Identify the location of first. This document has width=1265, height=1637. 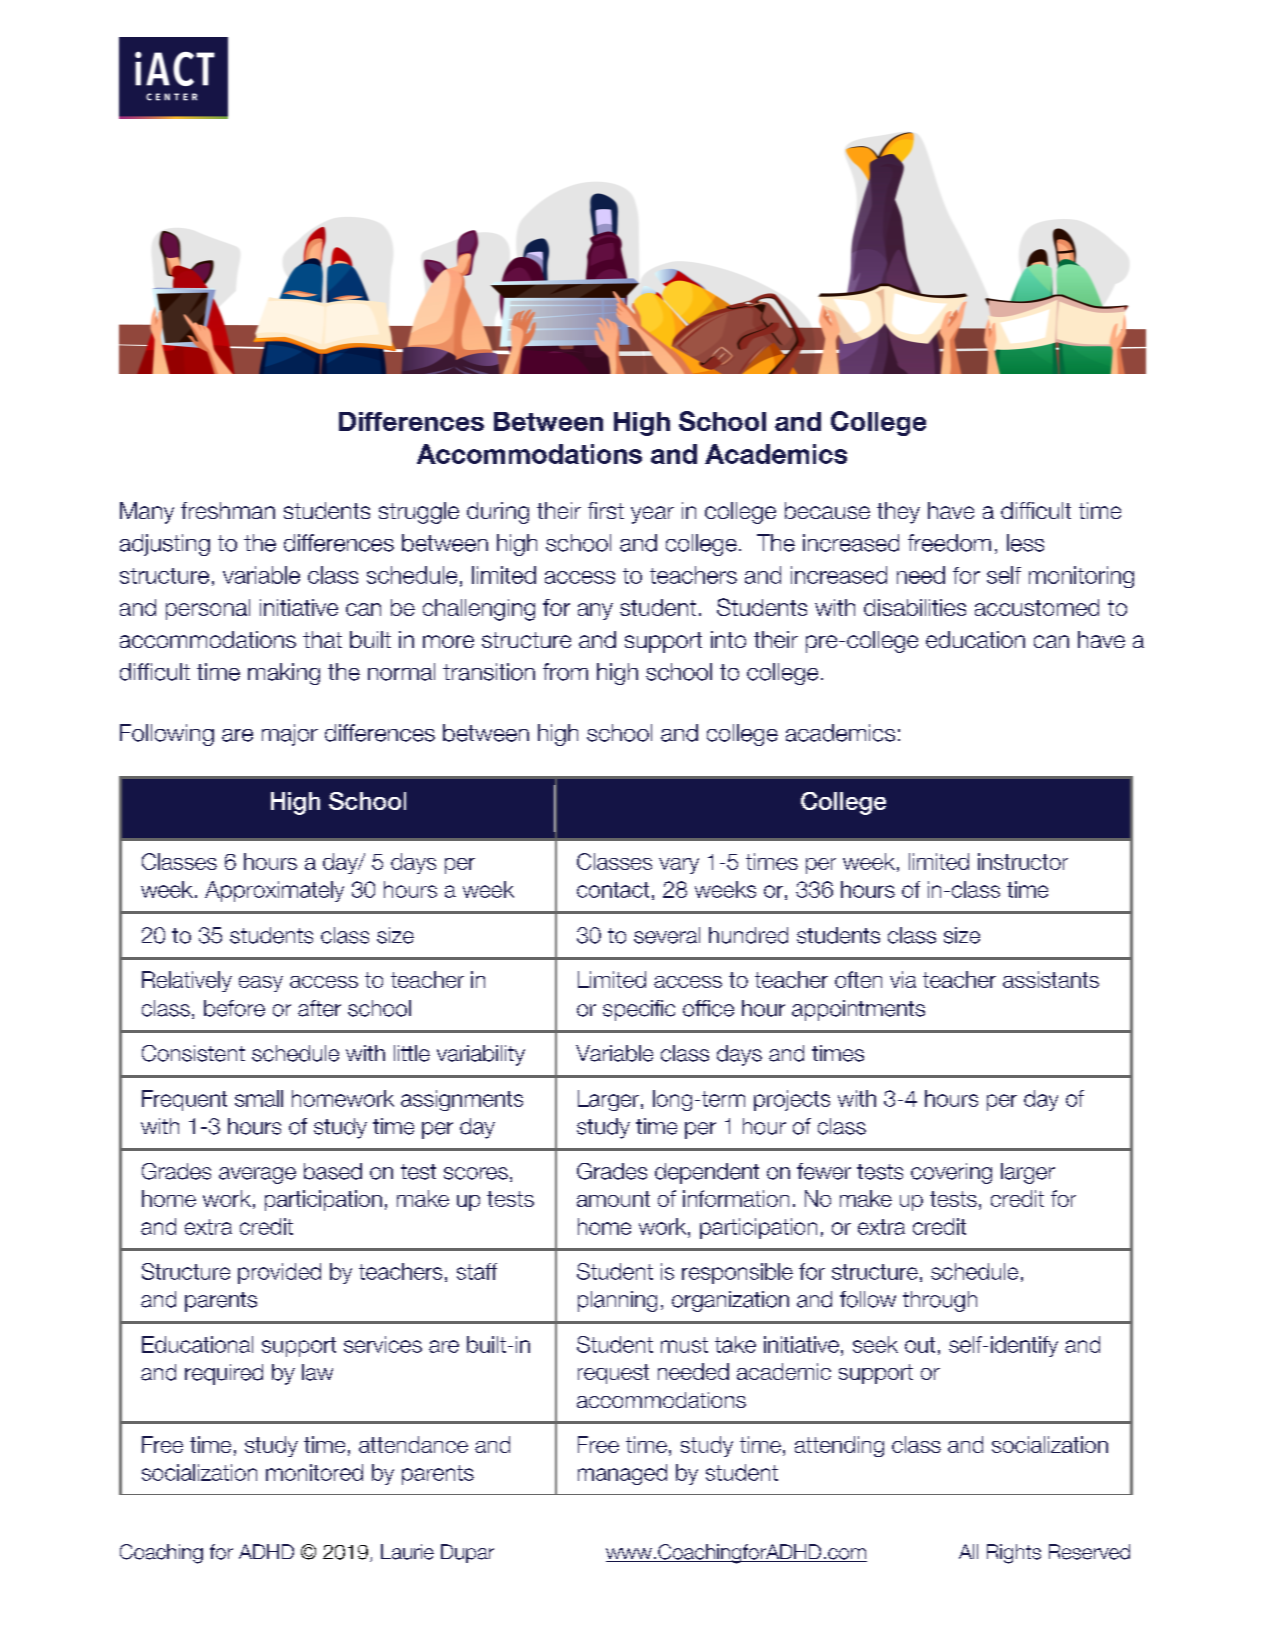
(606, 510).
